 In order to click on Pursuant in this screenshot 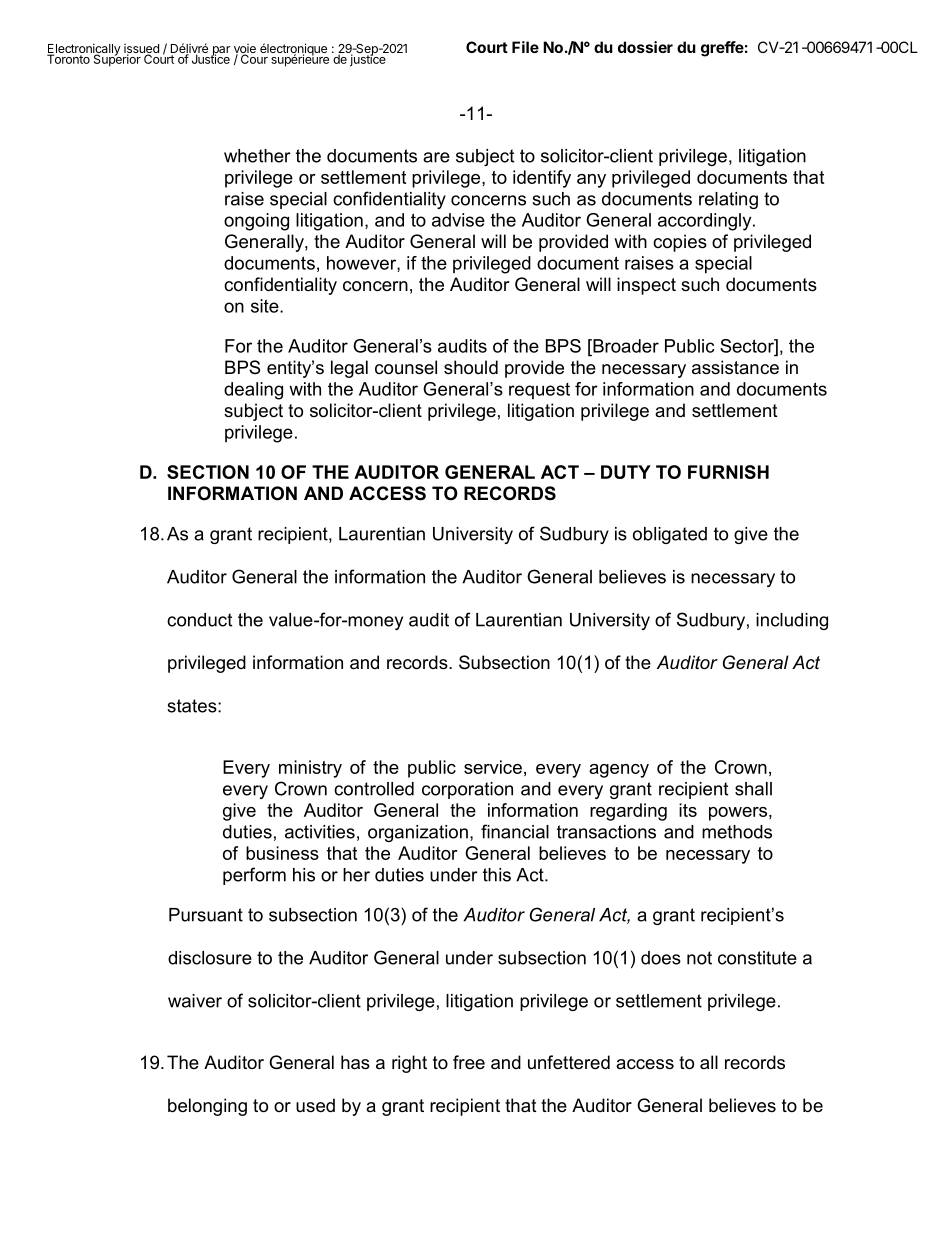, I will do `click(206, 915)`.
